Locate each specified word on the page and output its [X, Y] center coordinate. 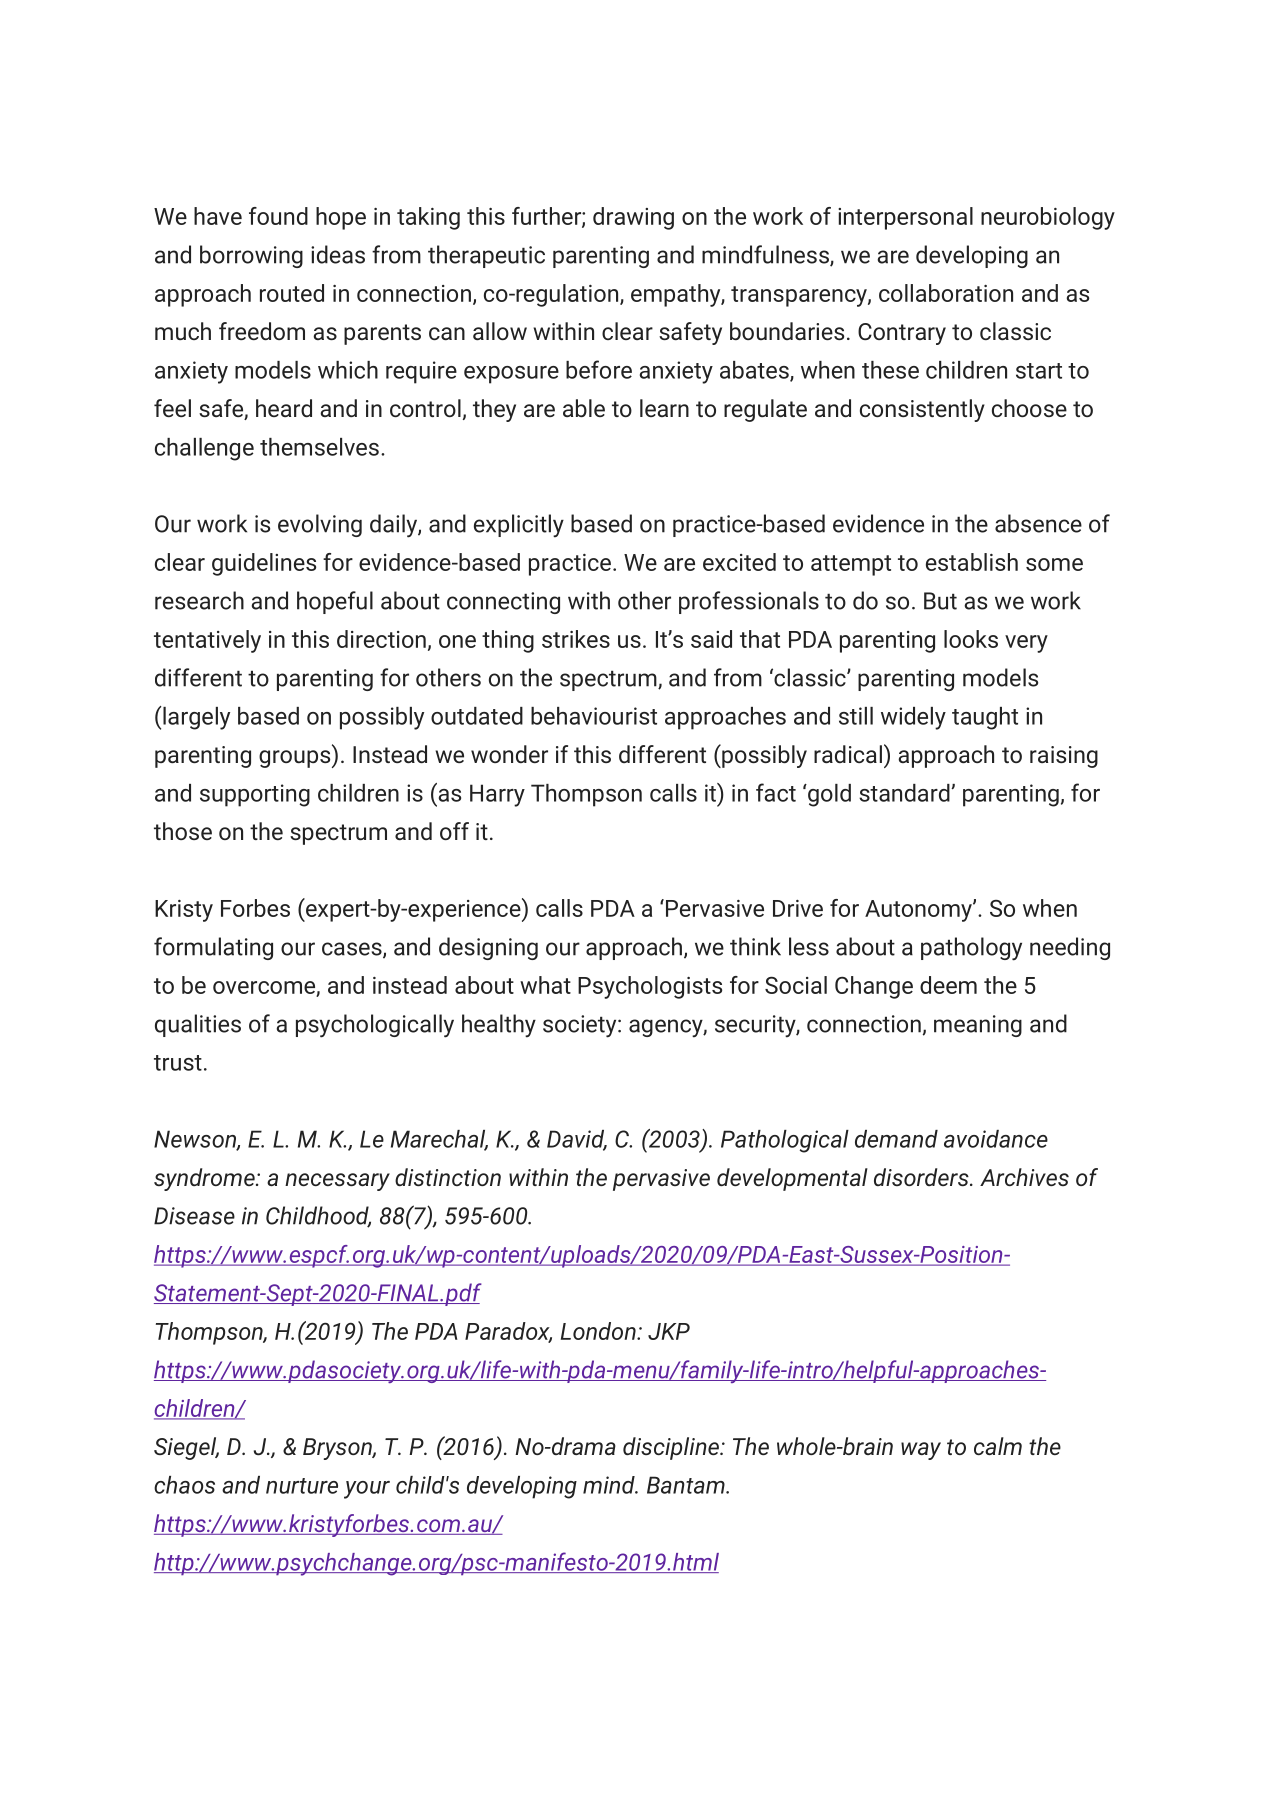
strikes [576, 639]
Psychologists [650, 987]
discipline [672, 1448]
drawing [633, 218]
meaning [978, 1026]
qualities [198, 1025]
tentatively [207, 641]
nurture [302, 1486]
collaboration [946, 293]
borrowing [251, 256]
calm [998, 1446]
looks [971, 639]
